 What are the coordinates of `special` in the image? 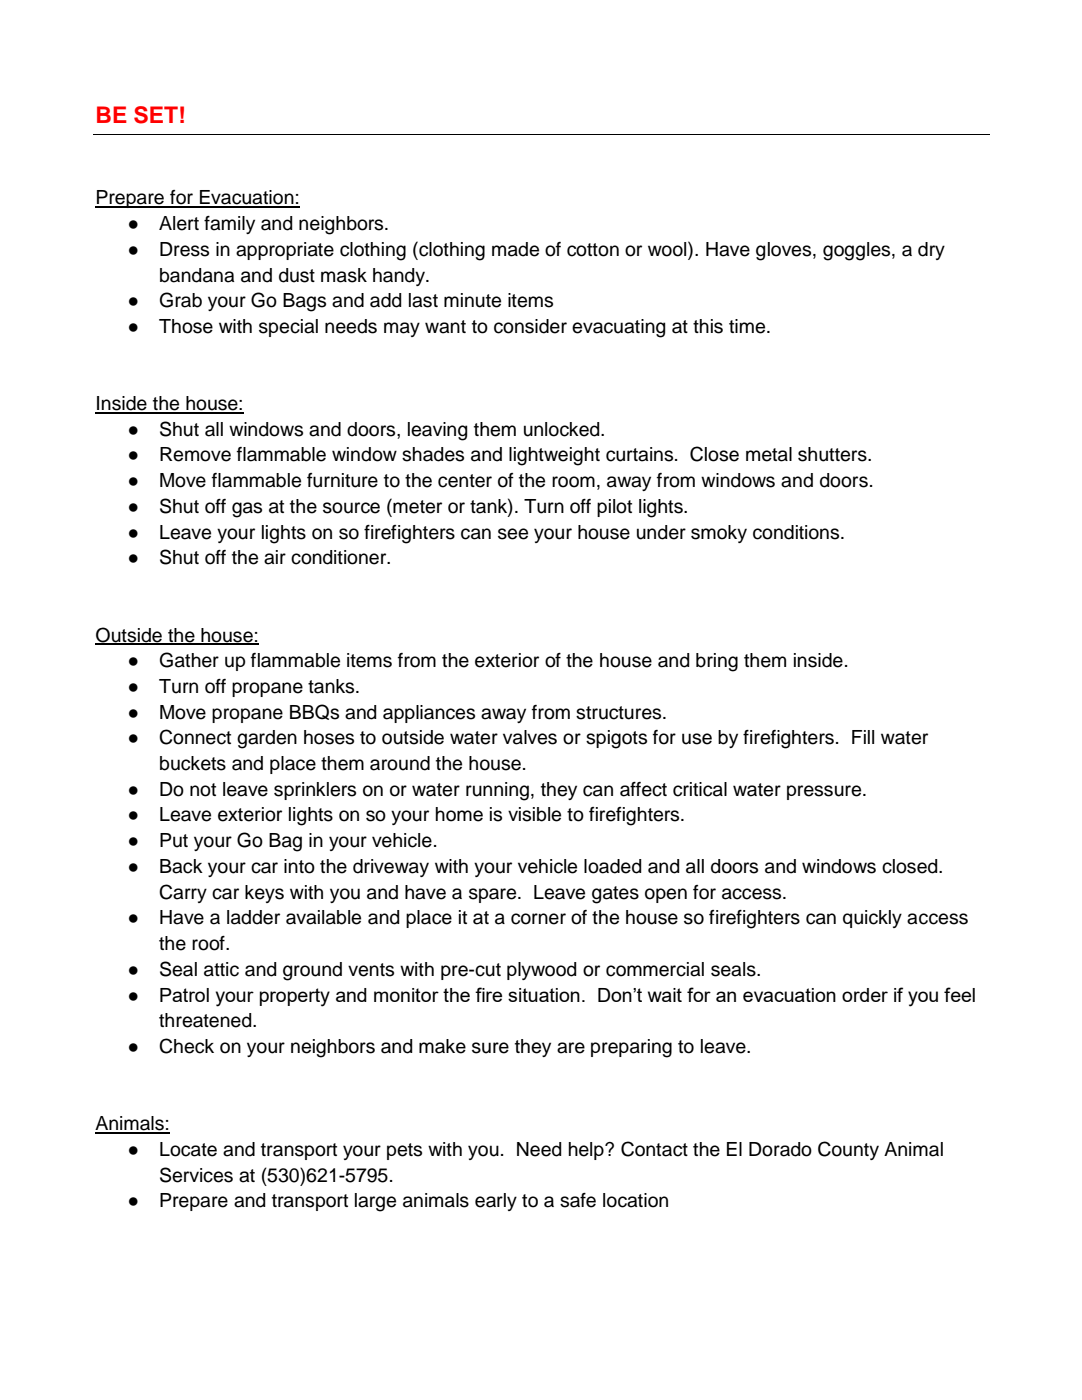 It's located at (288, 328).
